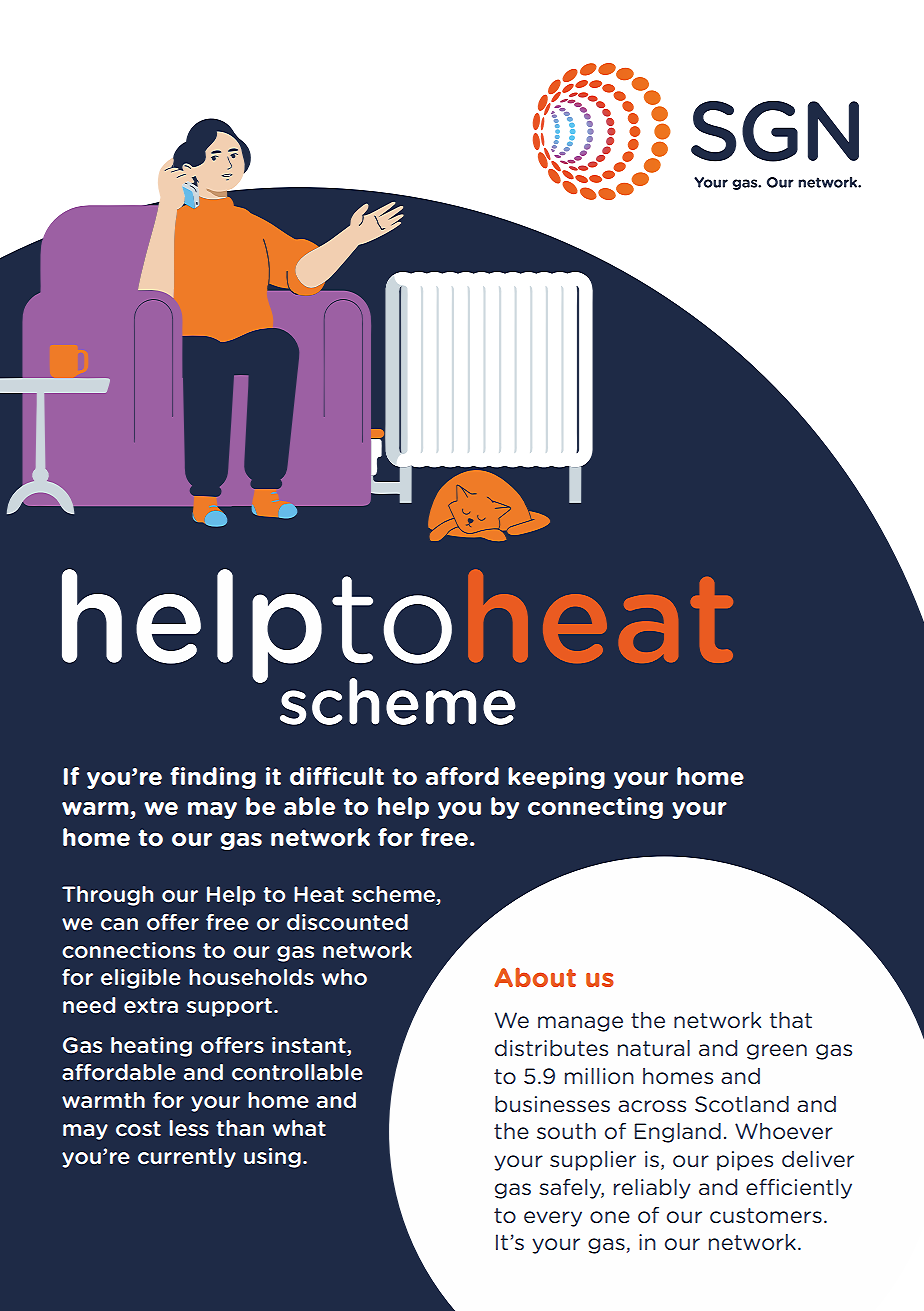 This screenshot has width=924, height=1311. What do you see at coordinates (551, 1048) in the screenshot?
I see `distributes` at bounding box center [551, 1048].
